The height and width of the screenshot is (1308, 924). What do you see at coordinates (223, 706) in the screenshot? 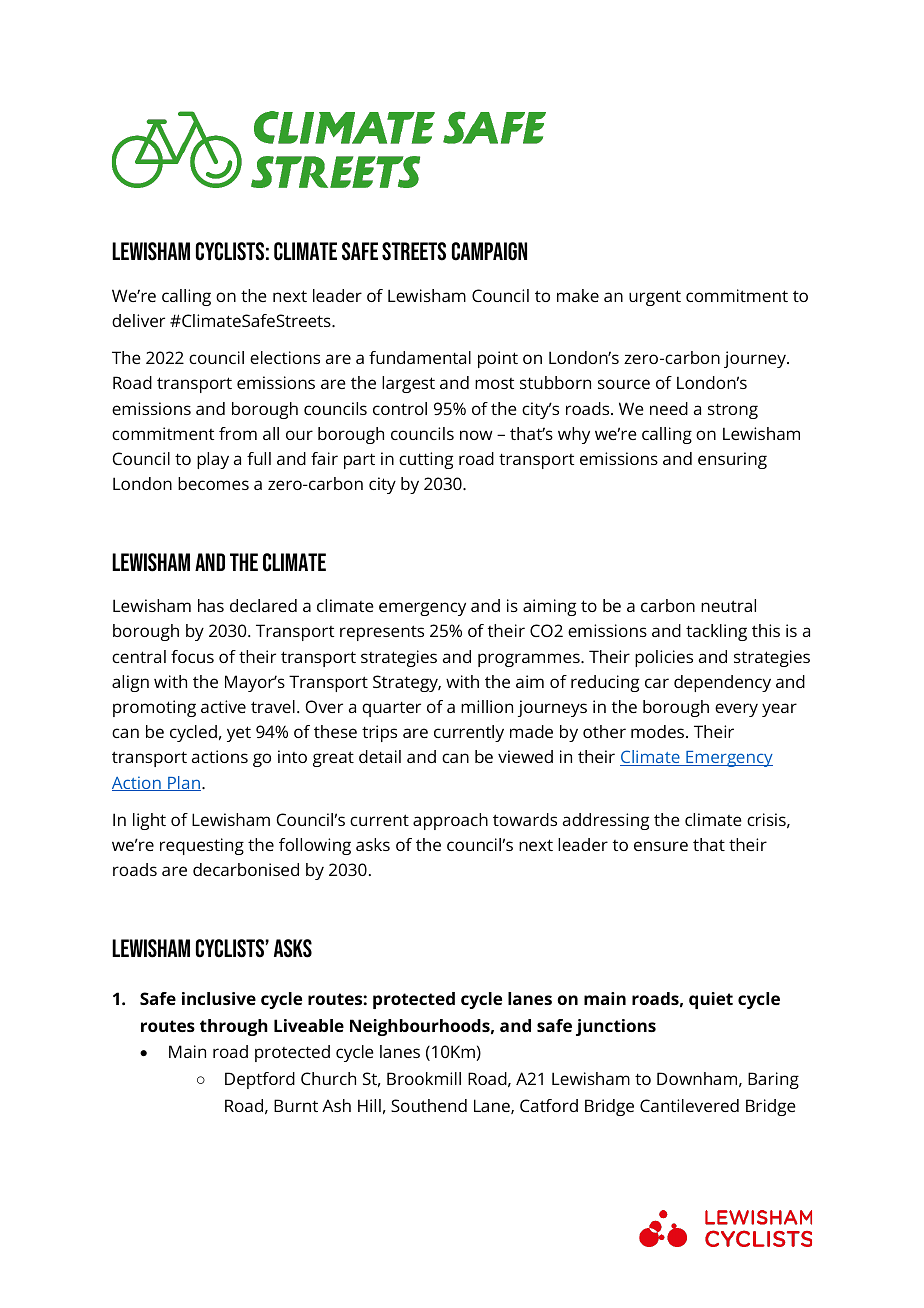
I see `active` at bounding box center [223, 706].
